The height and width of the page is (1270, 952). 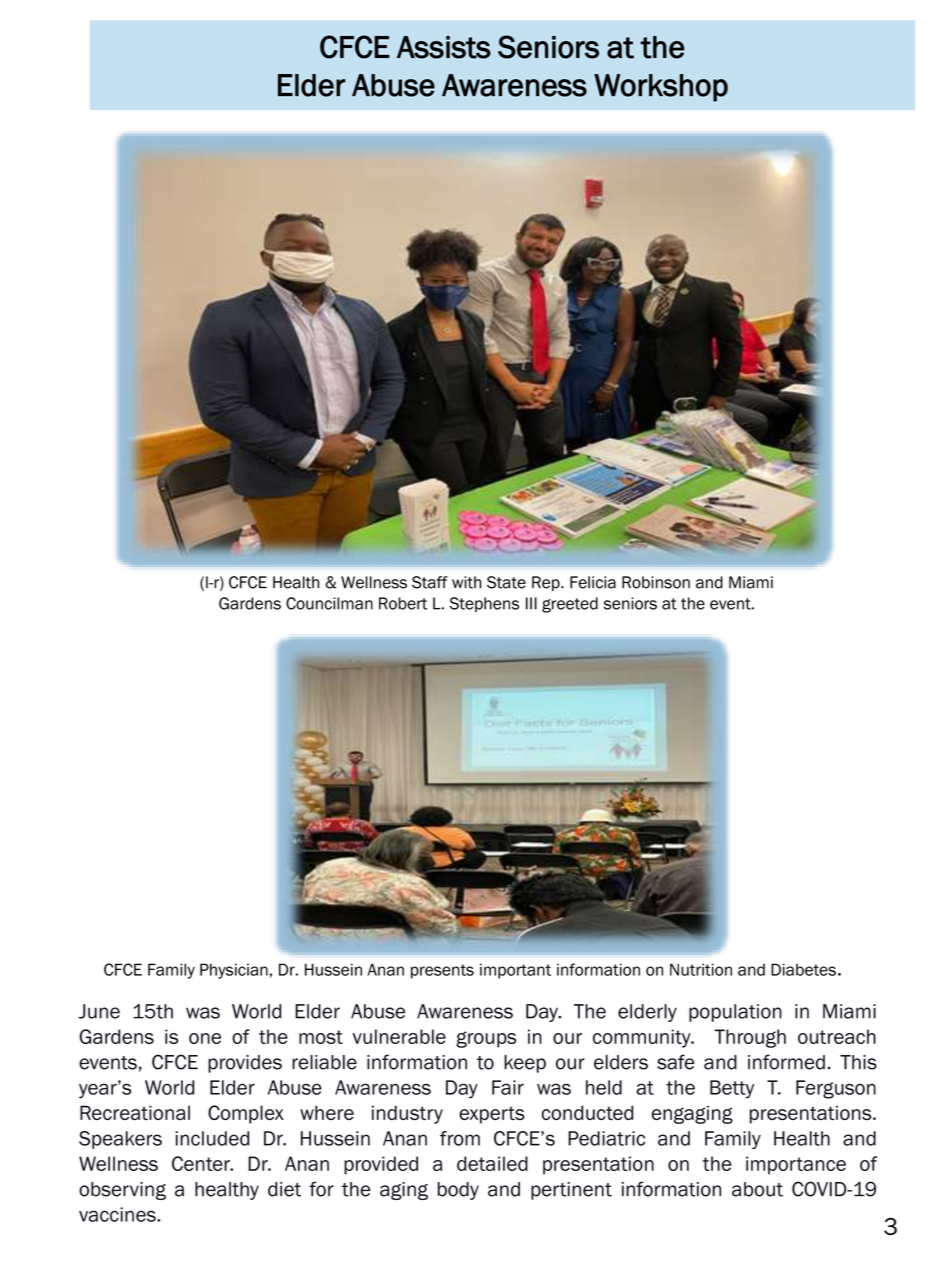 What do you see at coordinates (212, 1138) in the page?
I see `included` at bounding box center [212, 1138].
